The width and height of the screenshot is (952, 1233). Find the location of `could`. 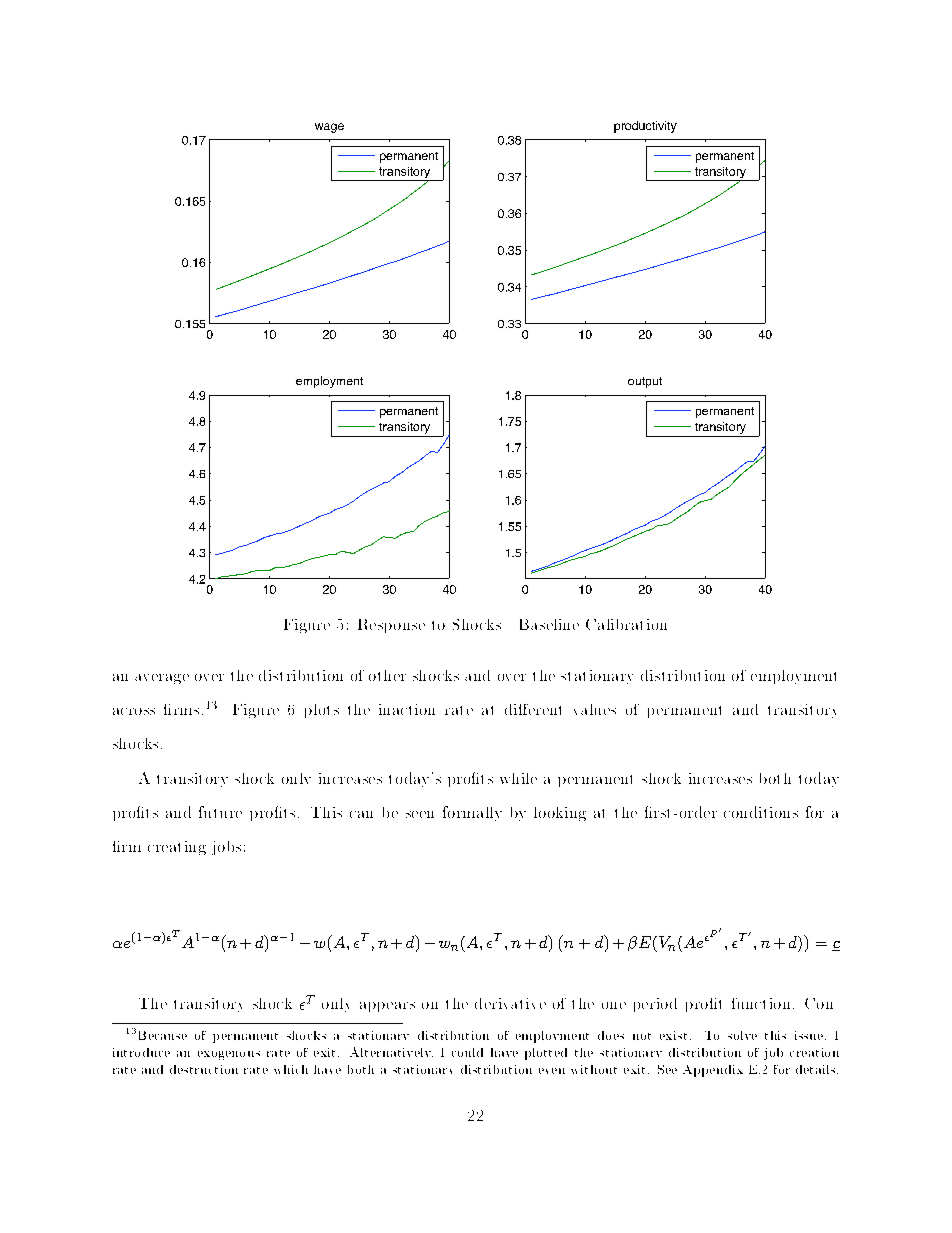

could is located at coordinates (467, 1052).
